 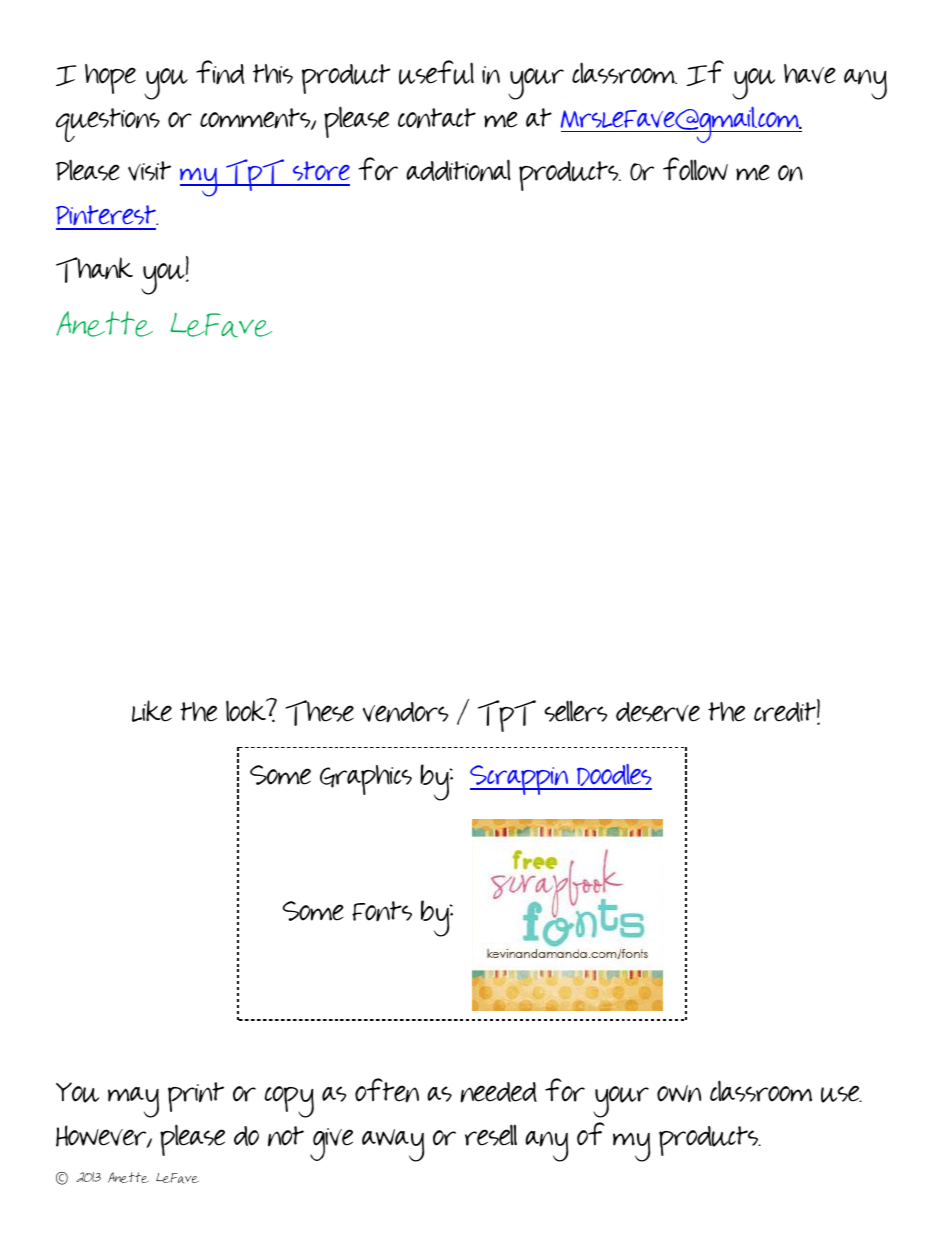 What do you see at coordinates (491, 1135) in the image?
I see `resell` at bounding box center [491, 1135].
